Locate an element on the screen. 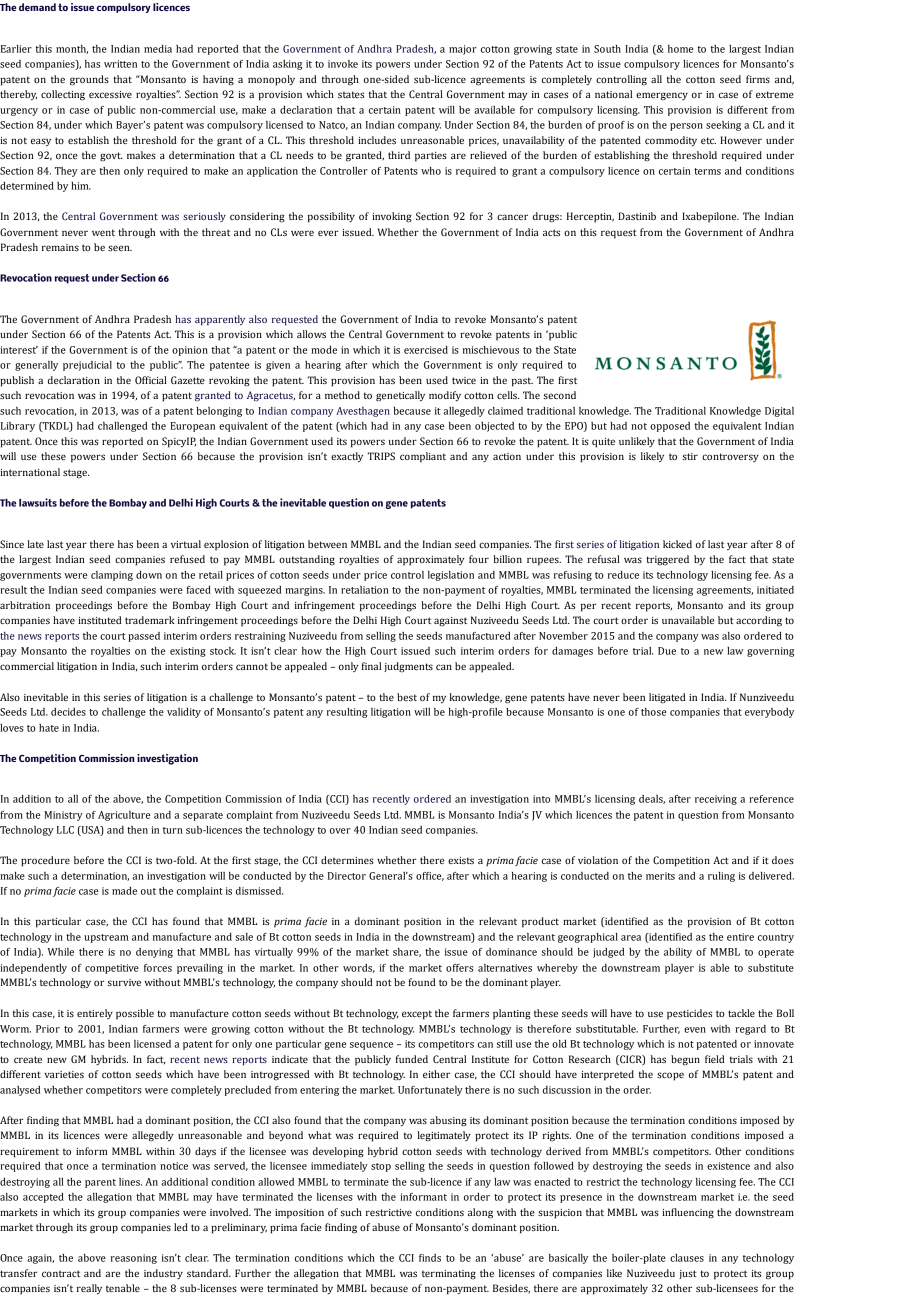  home is located at coordinates (680, 49).
